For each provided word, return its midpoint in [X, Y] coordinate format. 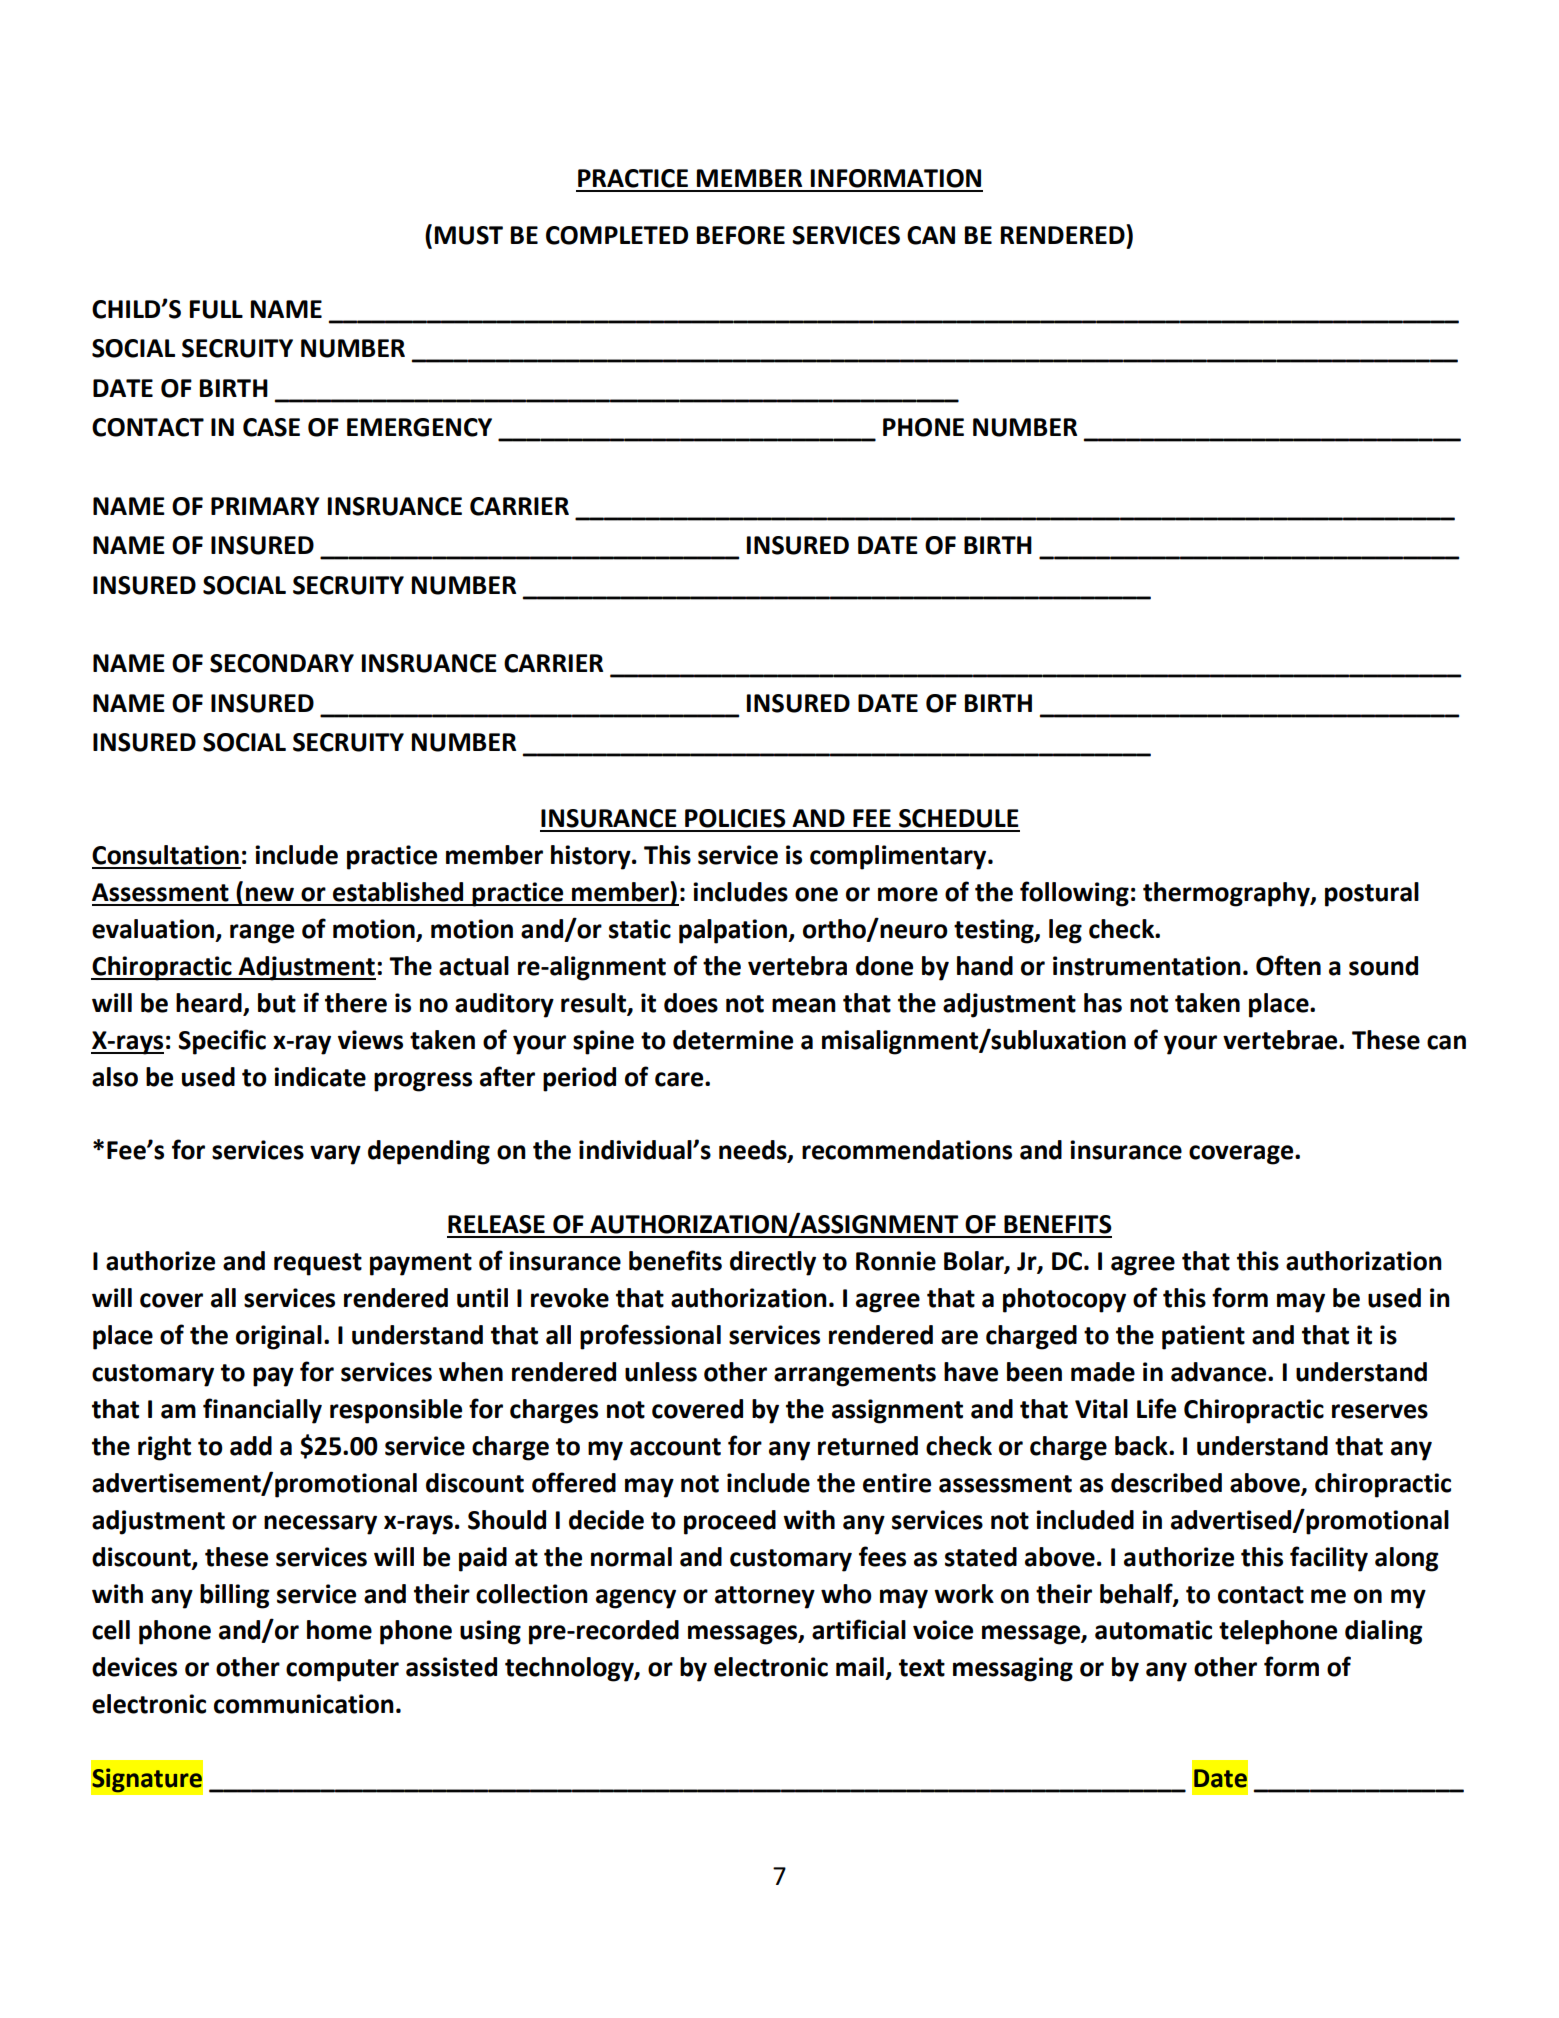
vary [335, 1155]
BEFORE [741, 235]
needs [754, 1151]
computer [342, 1670]
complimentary [899, 857]
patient [1203, 1337]
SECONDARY [282, 663]
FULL [216, 309]
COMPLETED [617, 235]
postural [1372, 894]
